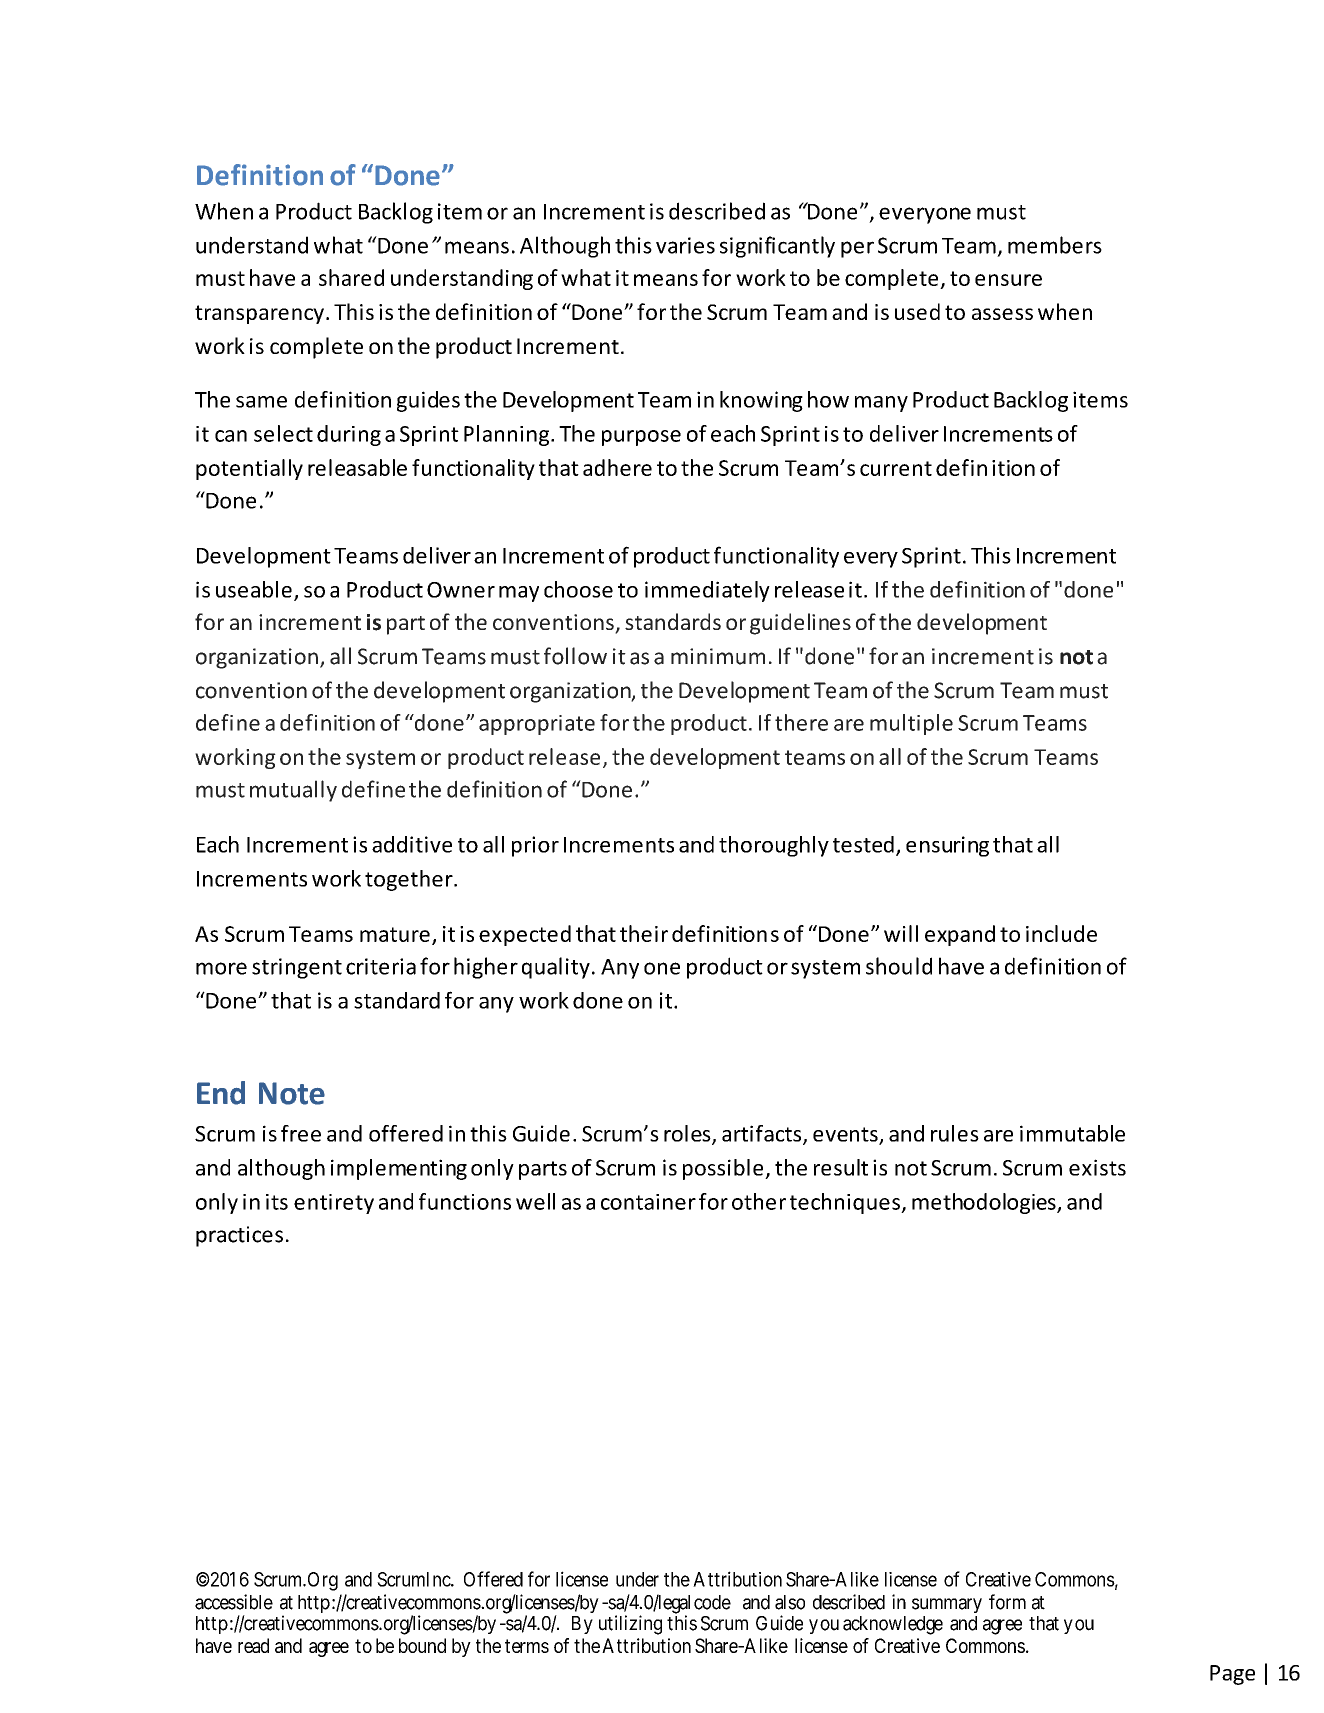 This document has height=1713, width=1324. I want to click on entirety, so click(334, 1204).
